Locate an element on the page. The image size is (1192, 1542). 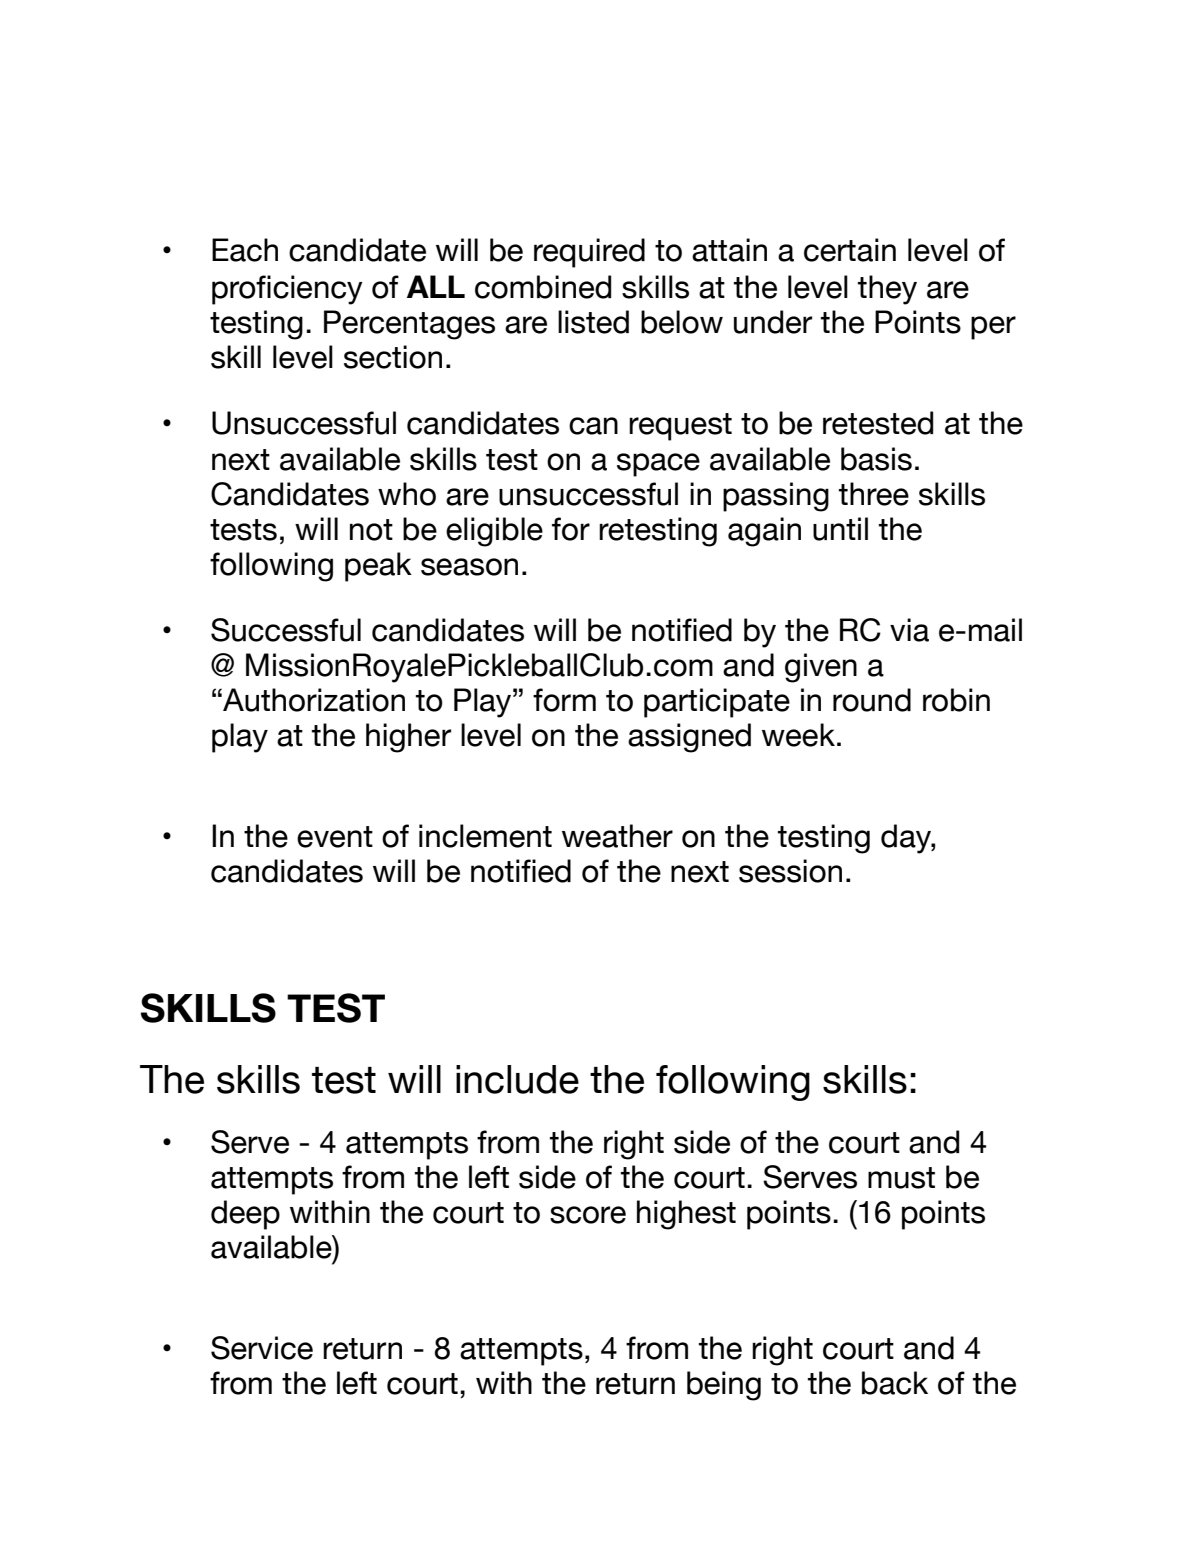
peak is located at coordinates (378, 567).
